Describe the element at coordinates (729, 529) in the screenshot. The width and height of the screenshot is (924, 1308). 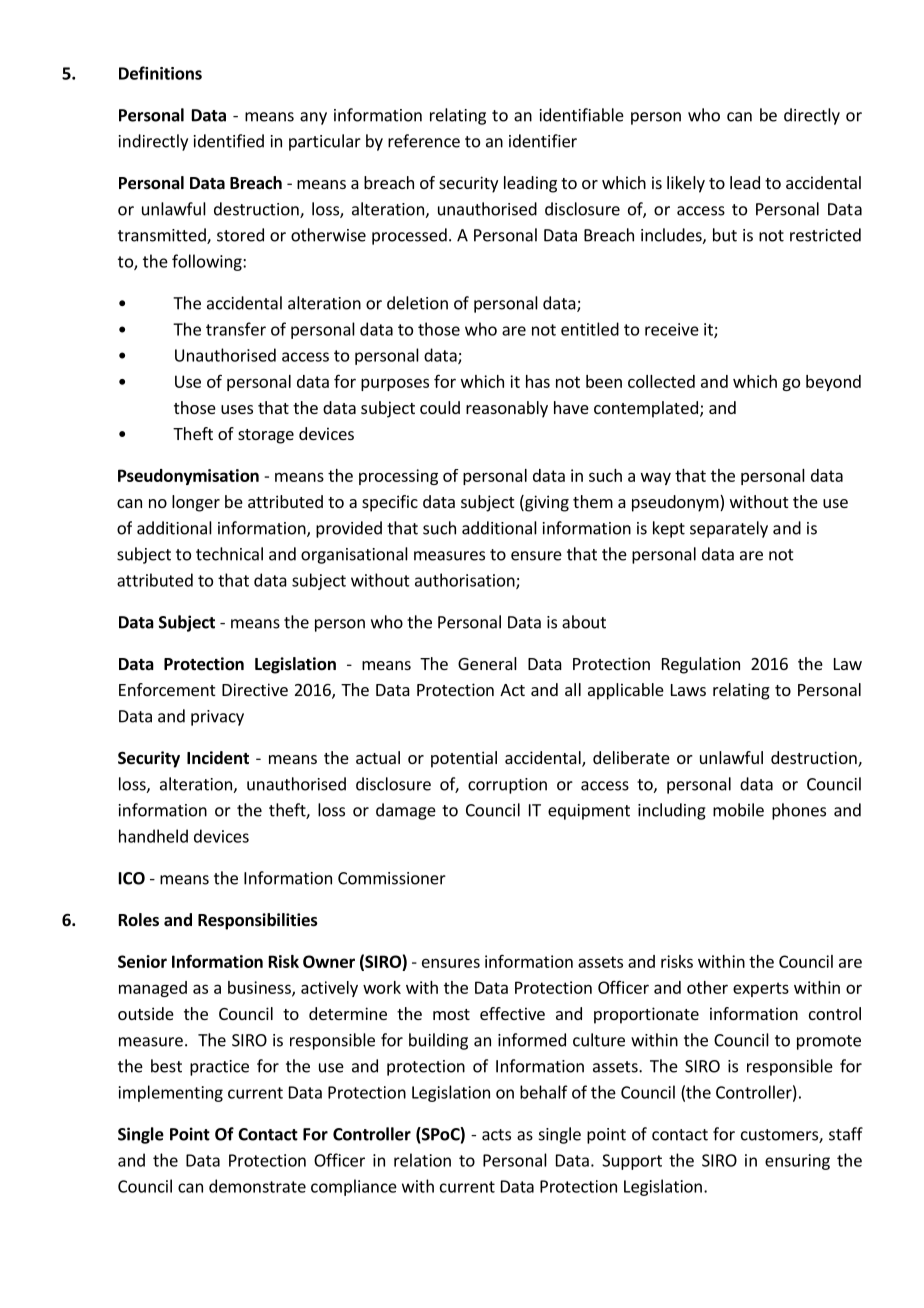
I see `separately` at that location.
